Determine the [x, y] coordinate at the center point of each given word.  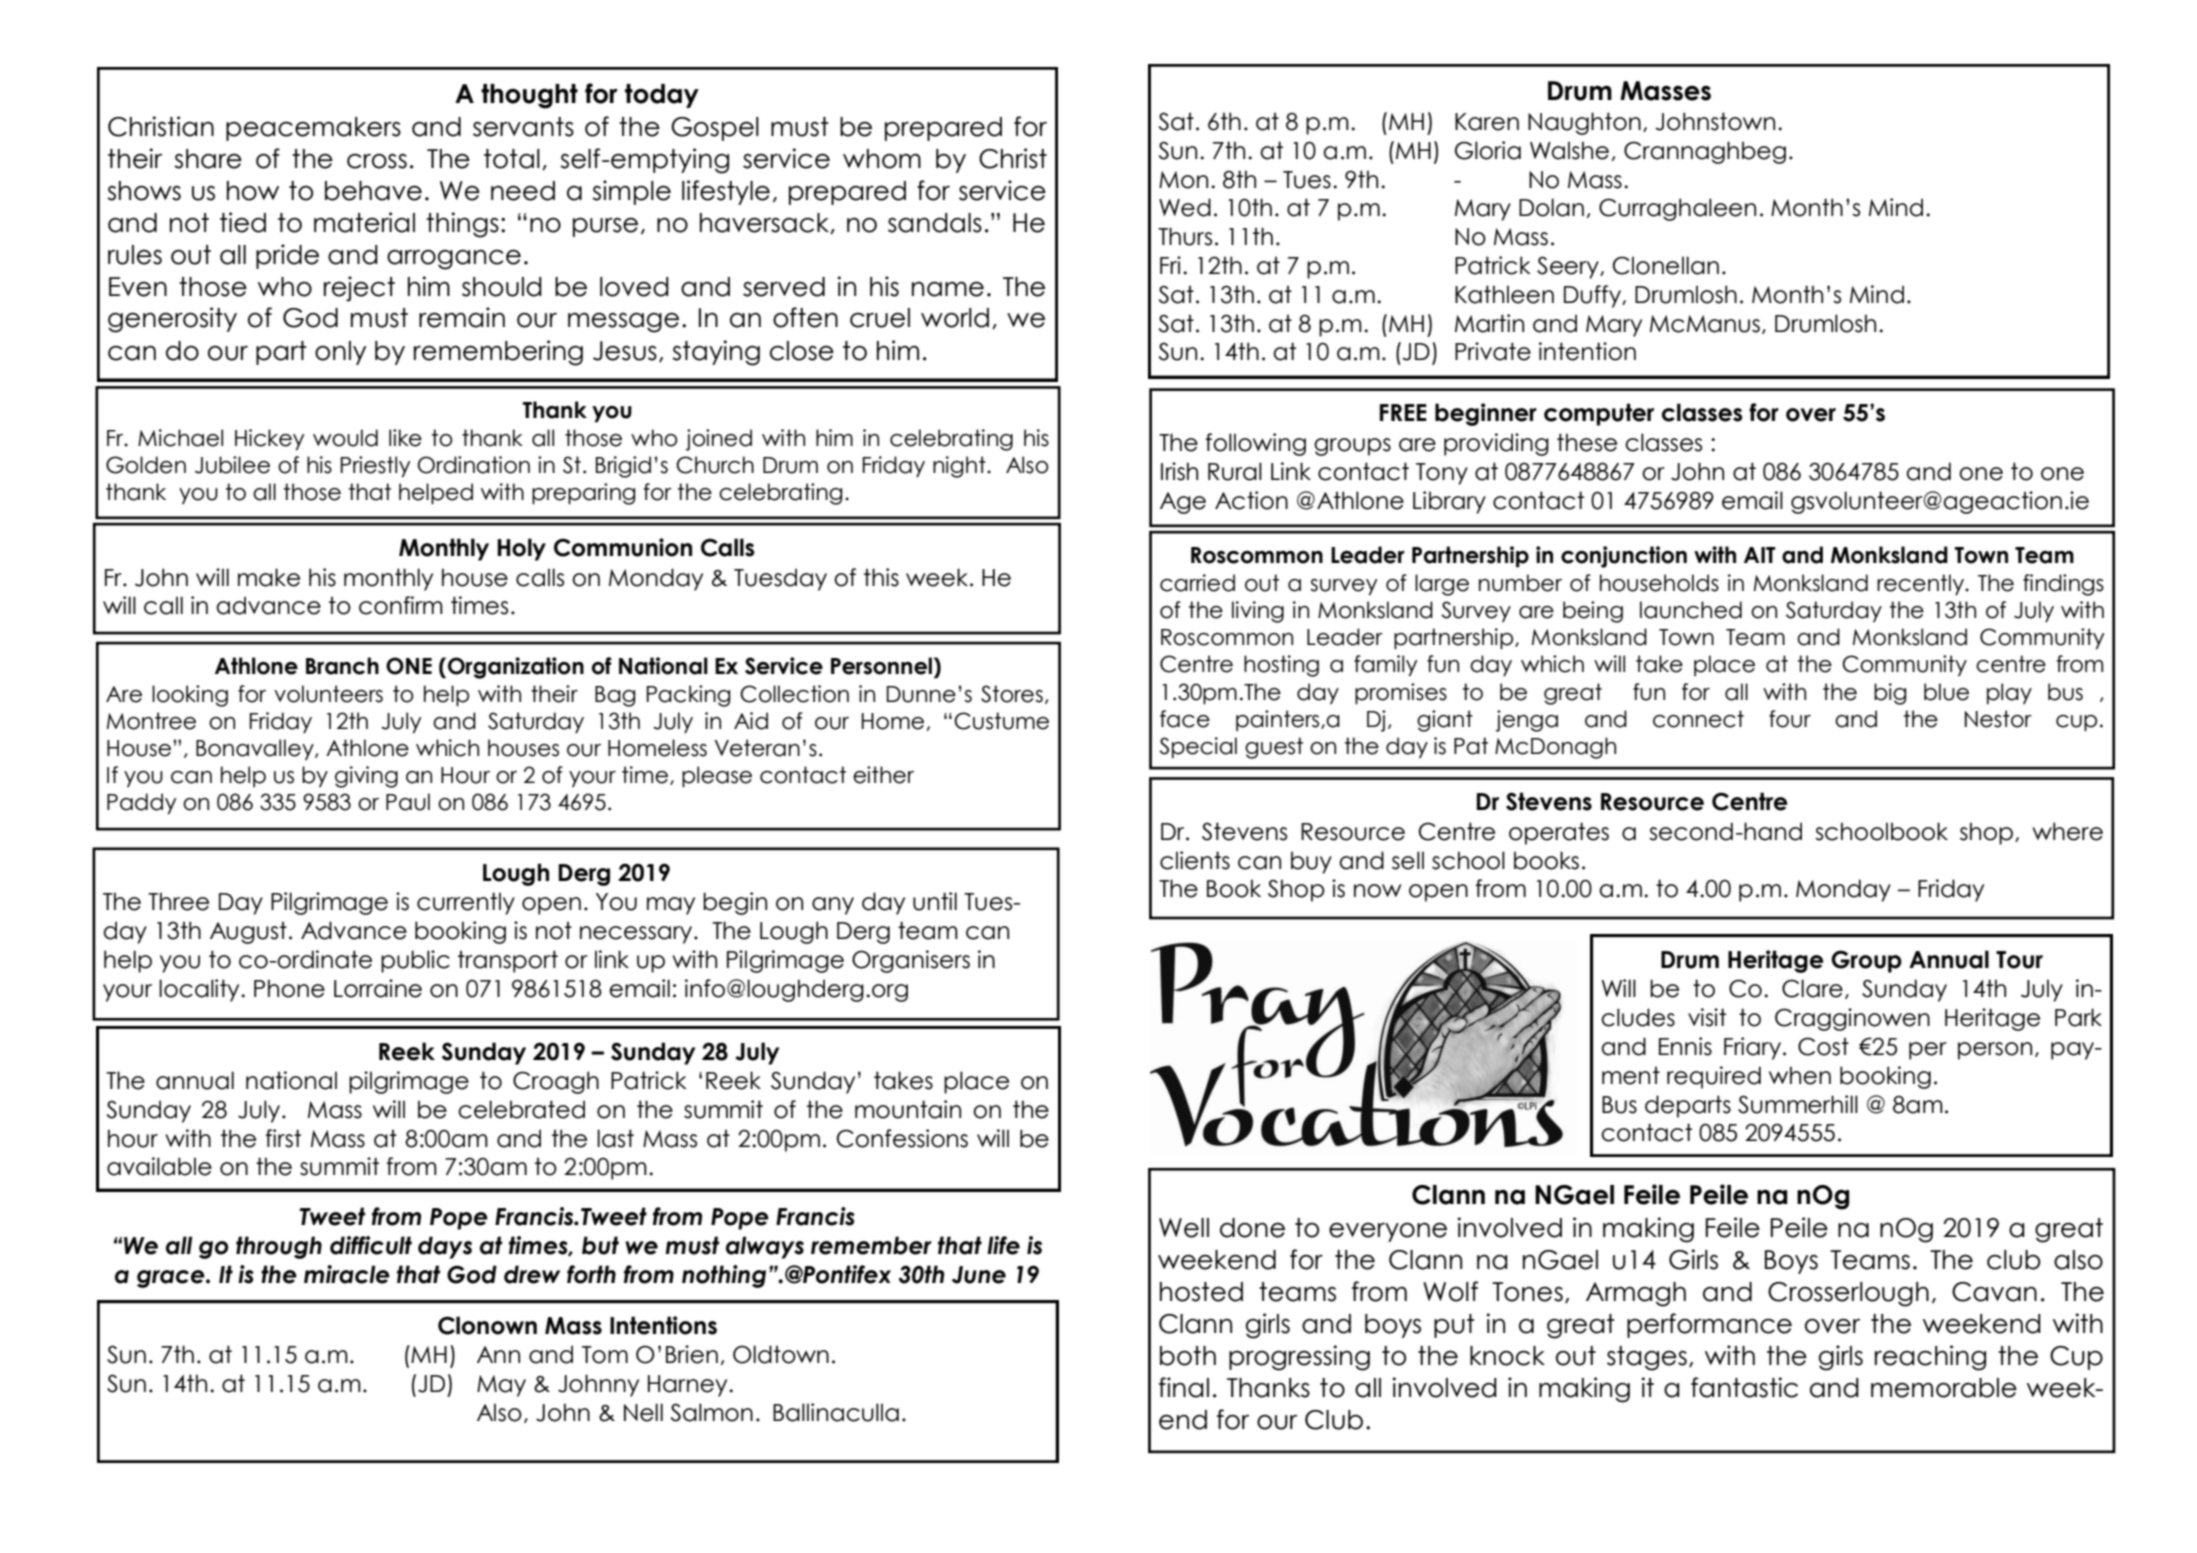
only [340, 353]
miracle [347, 1274]
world [955, 318]
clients [1195, 860]
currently [466, 903]
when [1800, 1075]
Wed [1185, 207]
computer [1599, 414]
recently [1921, 584]
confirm [401, 605]
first [283, 1138]
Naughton [1584, 123]
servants [523, 127]
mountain [908, 1109]
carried [1197, 583]
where [2067, 831]
